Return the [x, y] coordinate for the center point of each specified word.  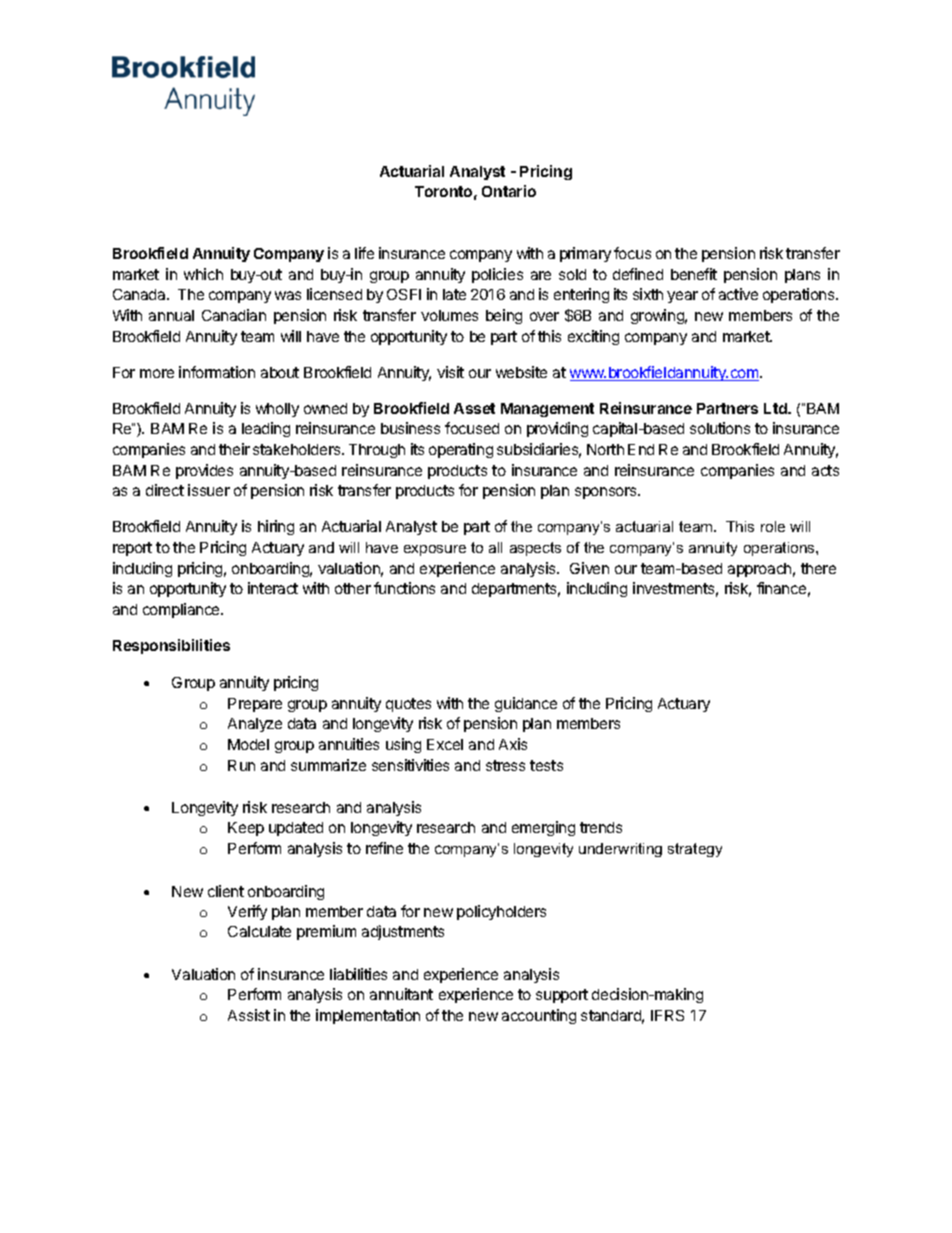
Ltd [776, 408]
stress [505, 765]
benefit [694, 274]
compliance [182, 610]
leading [266, 429]
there [818, 568]
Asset [474, 408]
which [203, 274]
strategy [695, 850]
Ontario [509, 191]
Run [241, 765]
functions [404, 588]
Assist [249, 1015]
